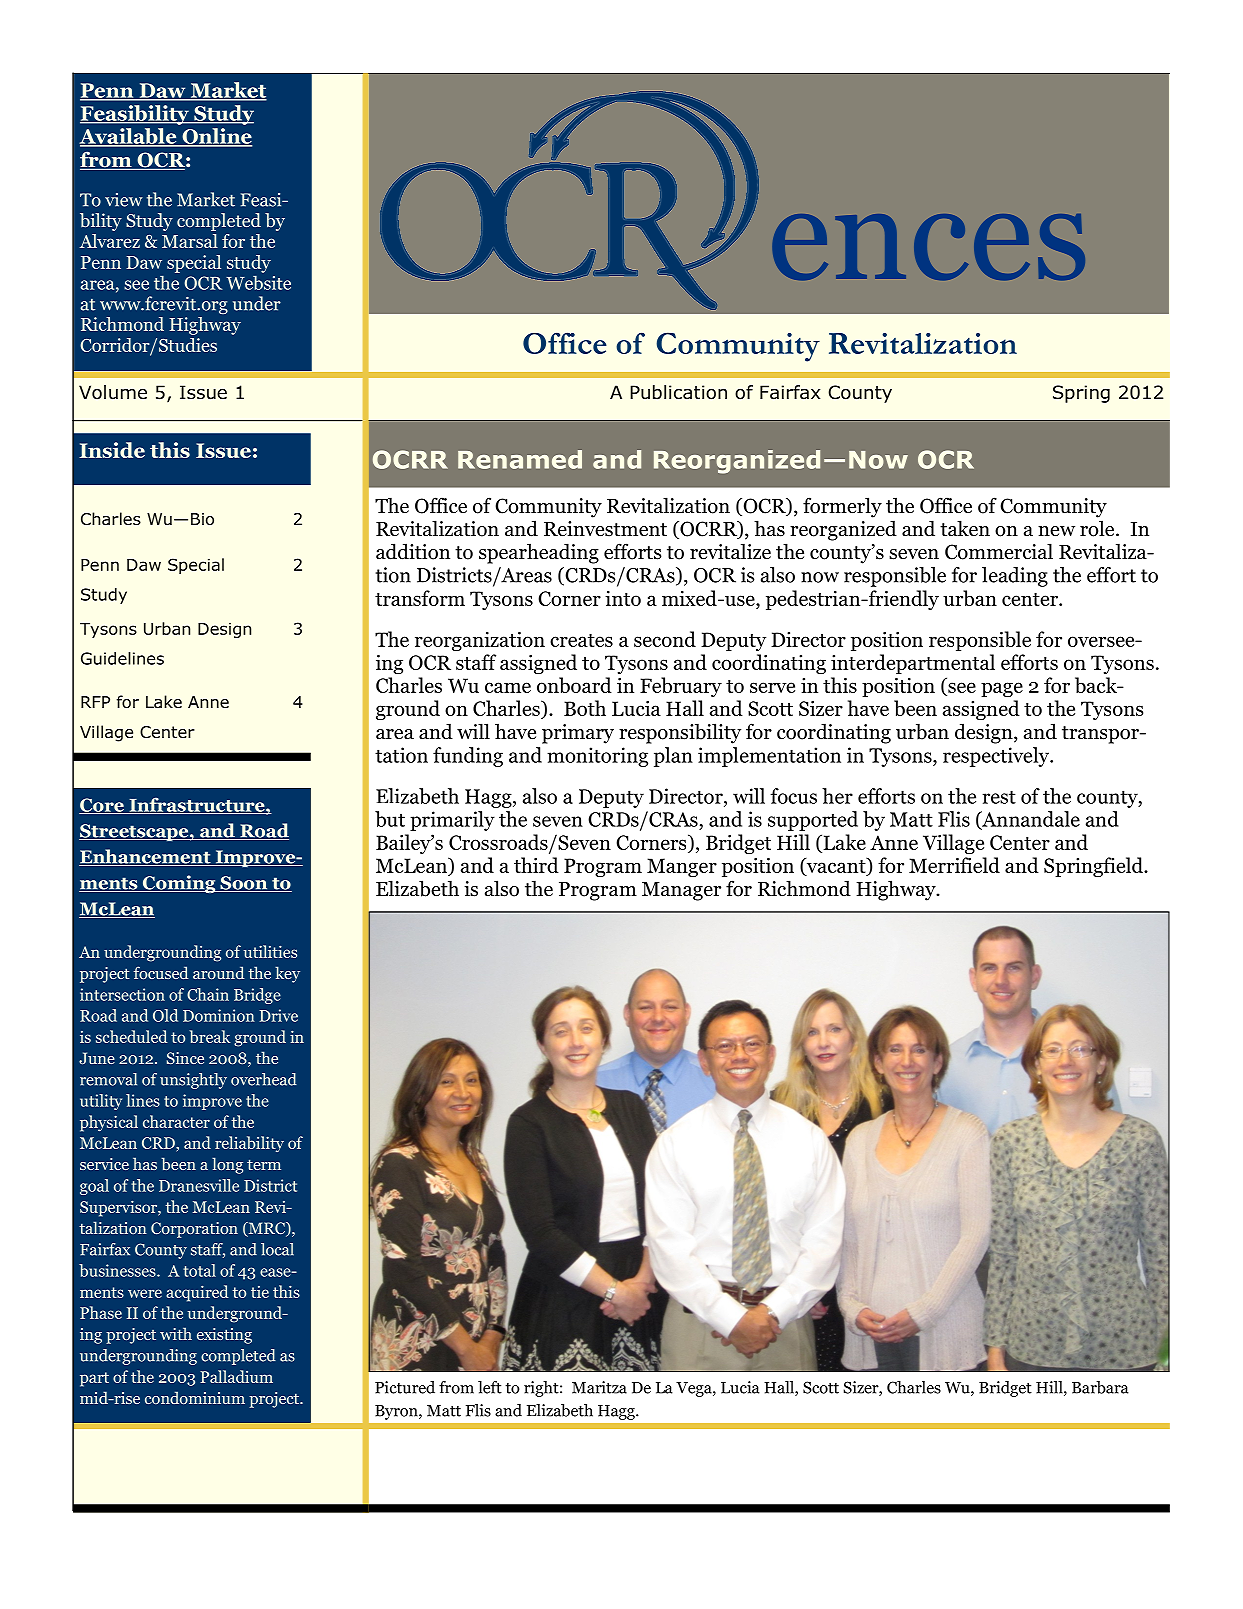 The width and height of the screenshot is (1243, 1609). I want to click on respectively, so click(997, 757).
